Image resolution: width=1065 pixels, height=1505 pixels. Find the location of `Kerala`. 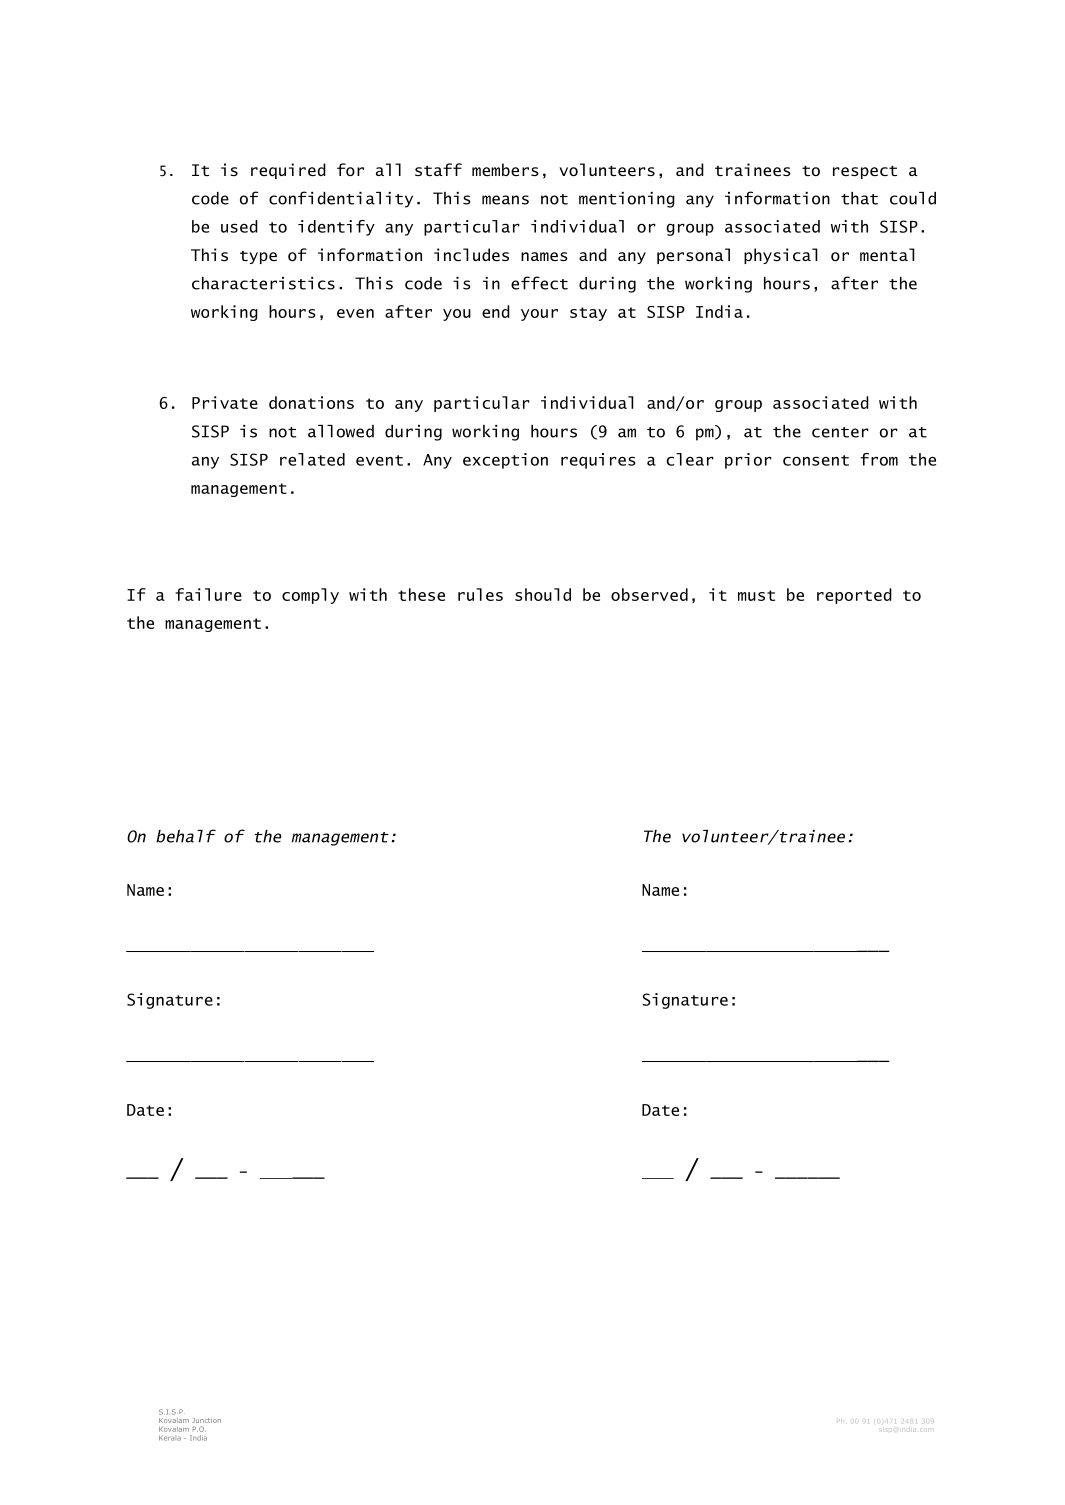

Kerala is located at coordinates (170, 1438).
